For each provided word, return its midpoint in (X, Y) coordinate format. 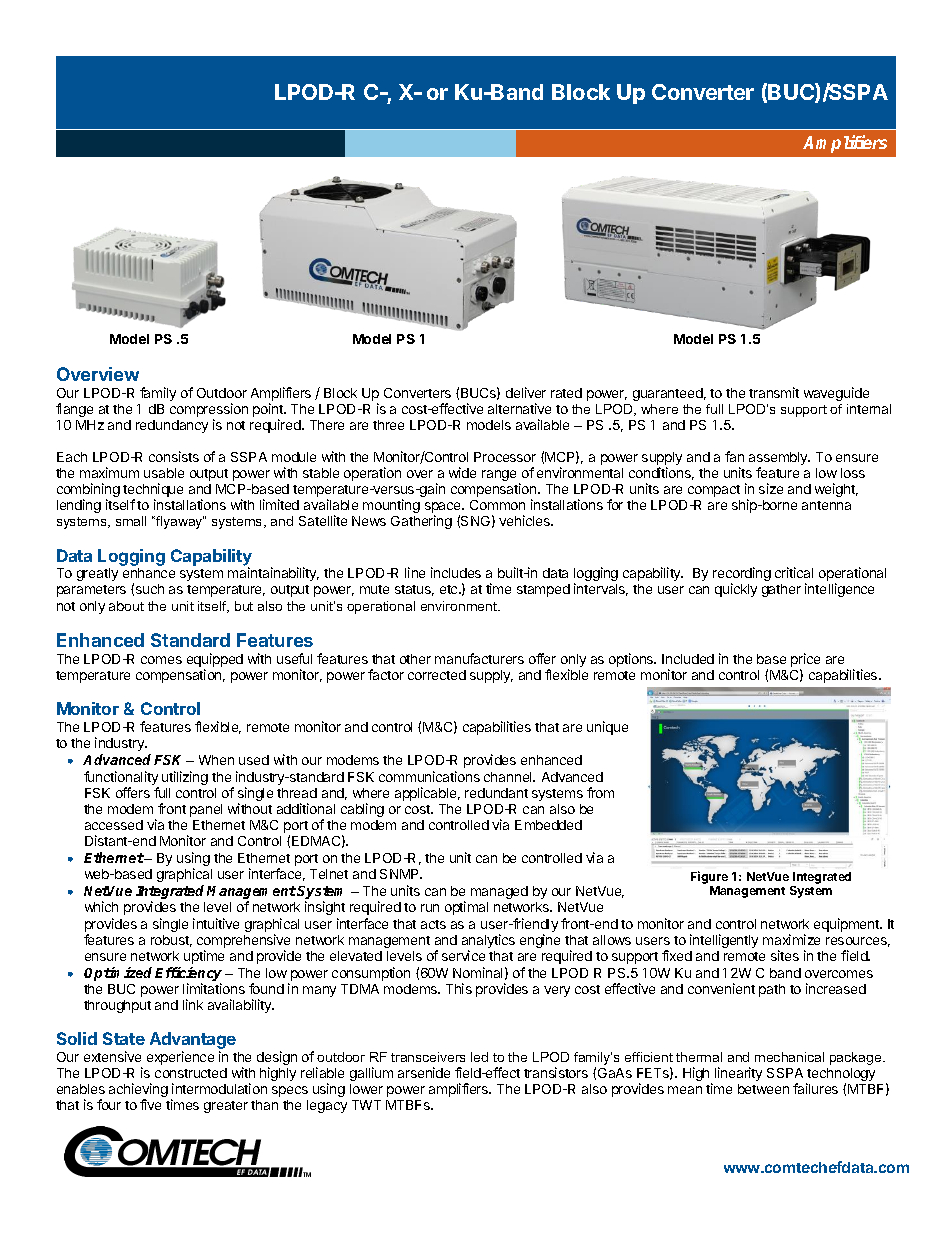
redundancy (172, 426)
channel (509, 777)
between (763, 1089)
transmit (774, 392)
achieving (138, 1091)
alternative (519, 408)
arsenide (424, 1072)
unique (607, 728)
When (216, 760)
